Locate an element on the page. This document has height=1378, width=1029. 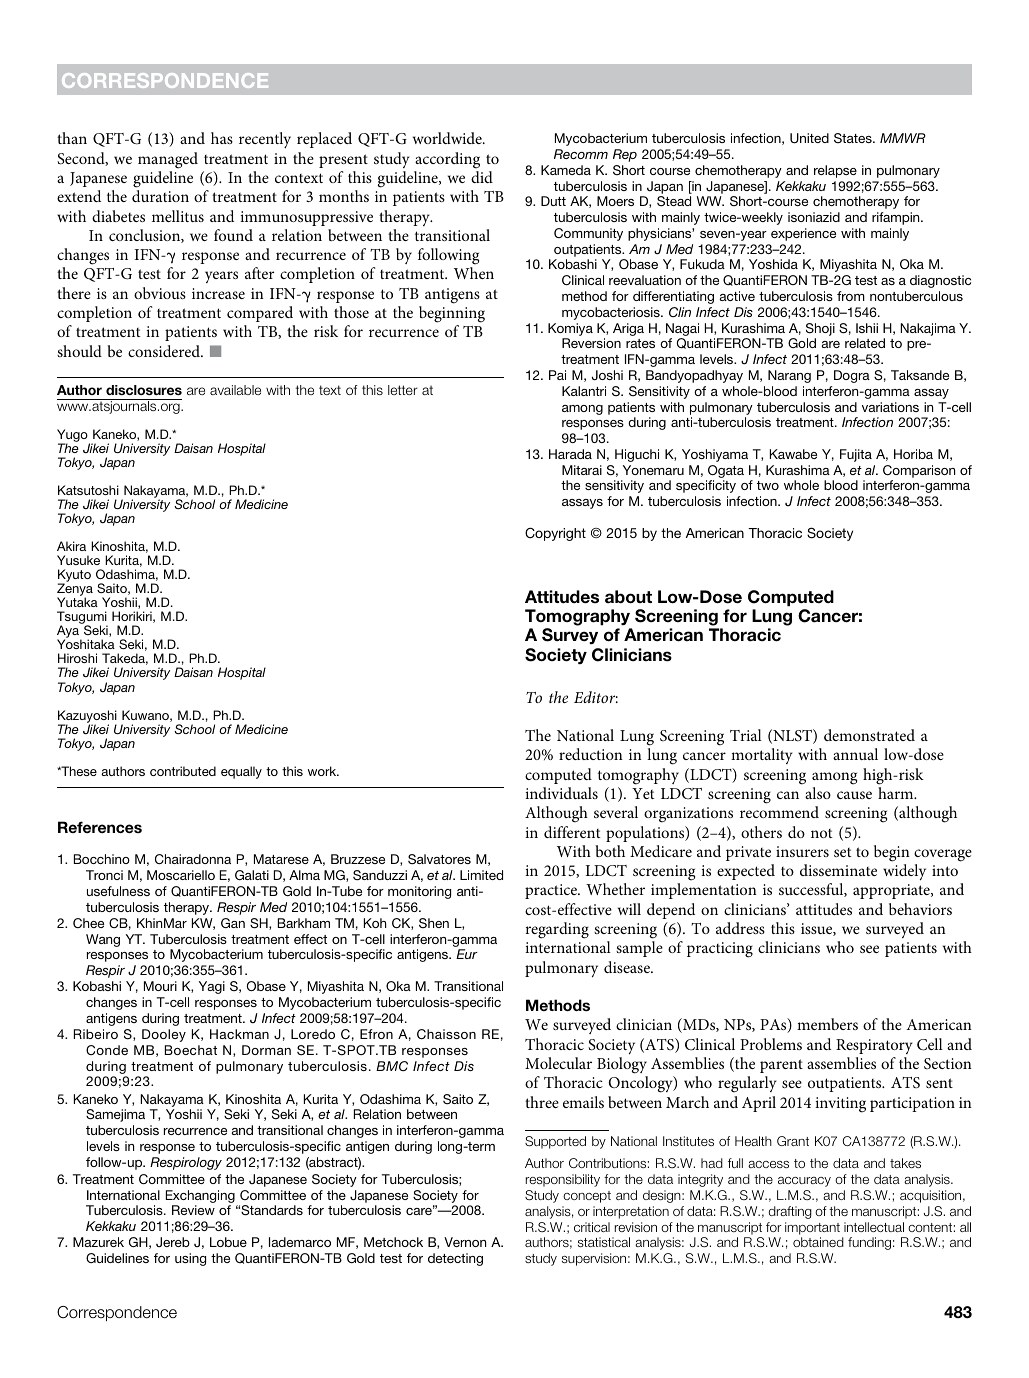
important is located at coordinates (812, 1228).
